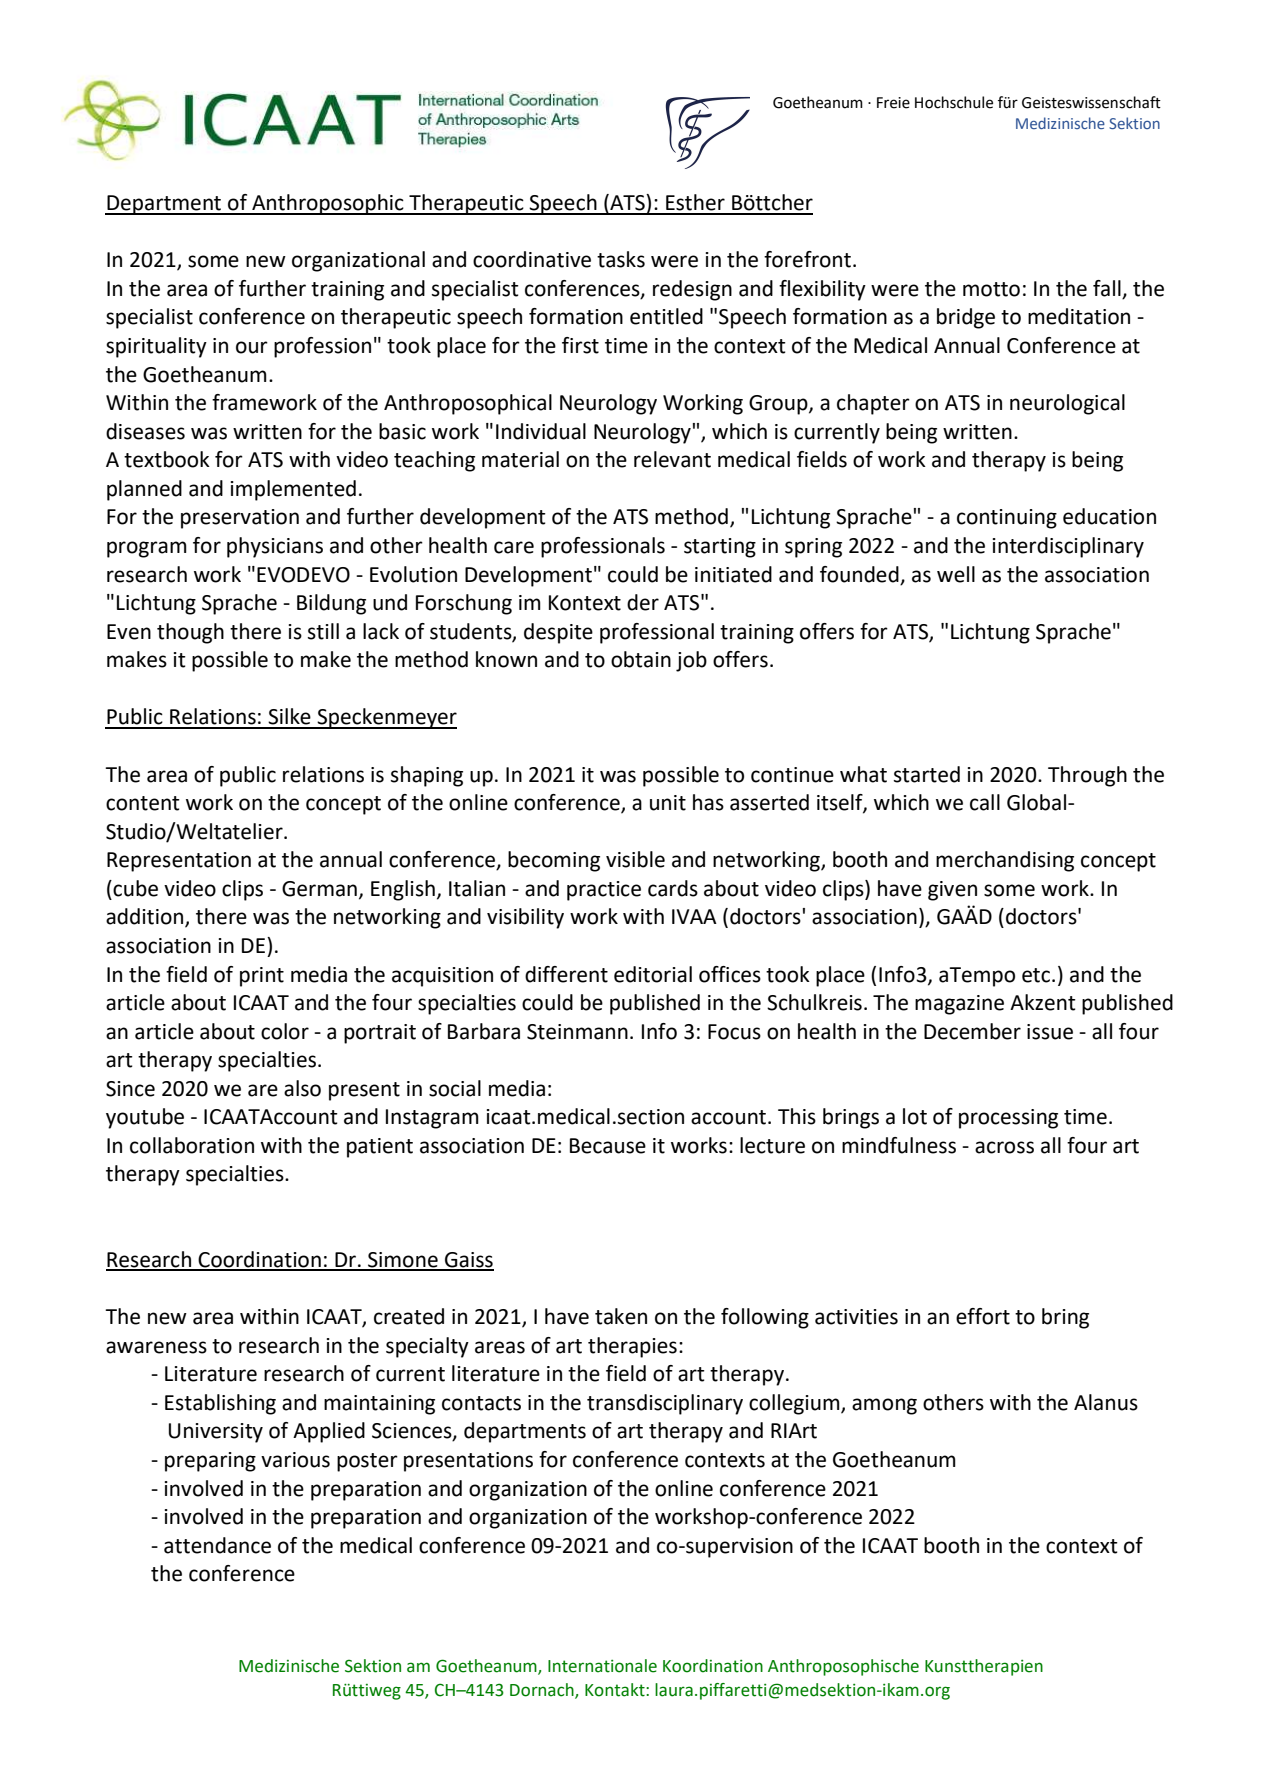 The image size is (1267, 1791). What do you see at coordinates (985, 802) in the screenshot?
I see `call` at bounding box center [985, 802].
